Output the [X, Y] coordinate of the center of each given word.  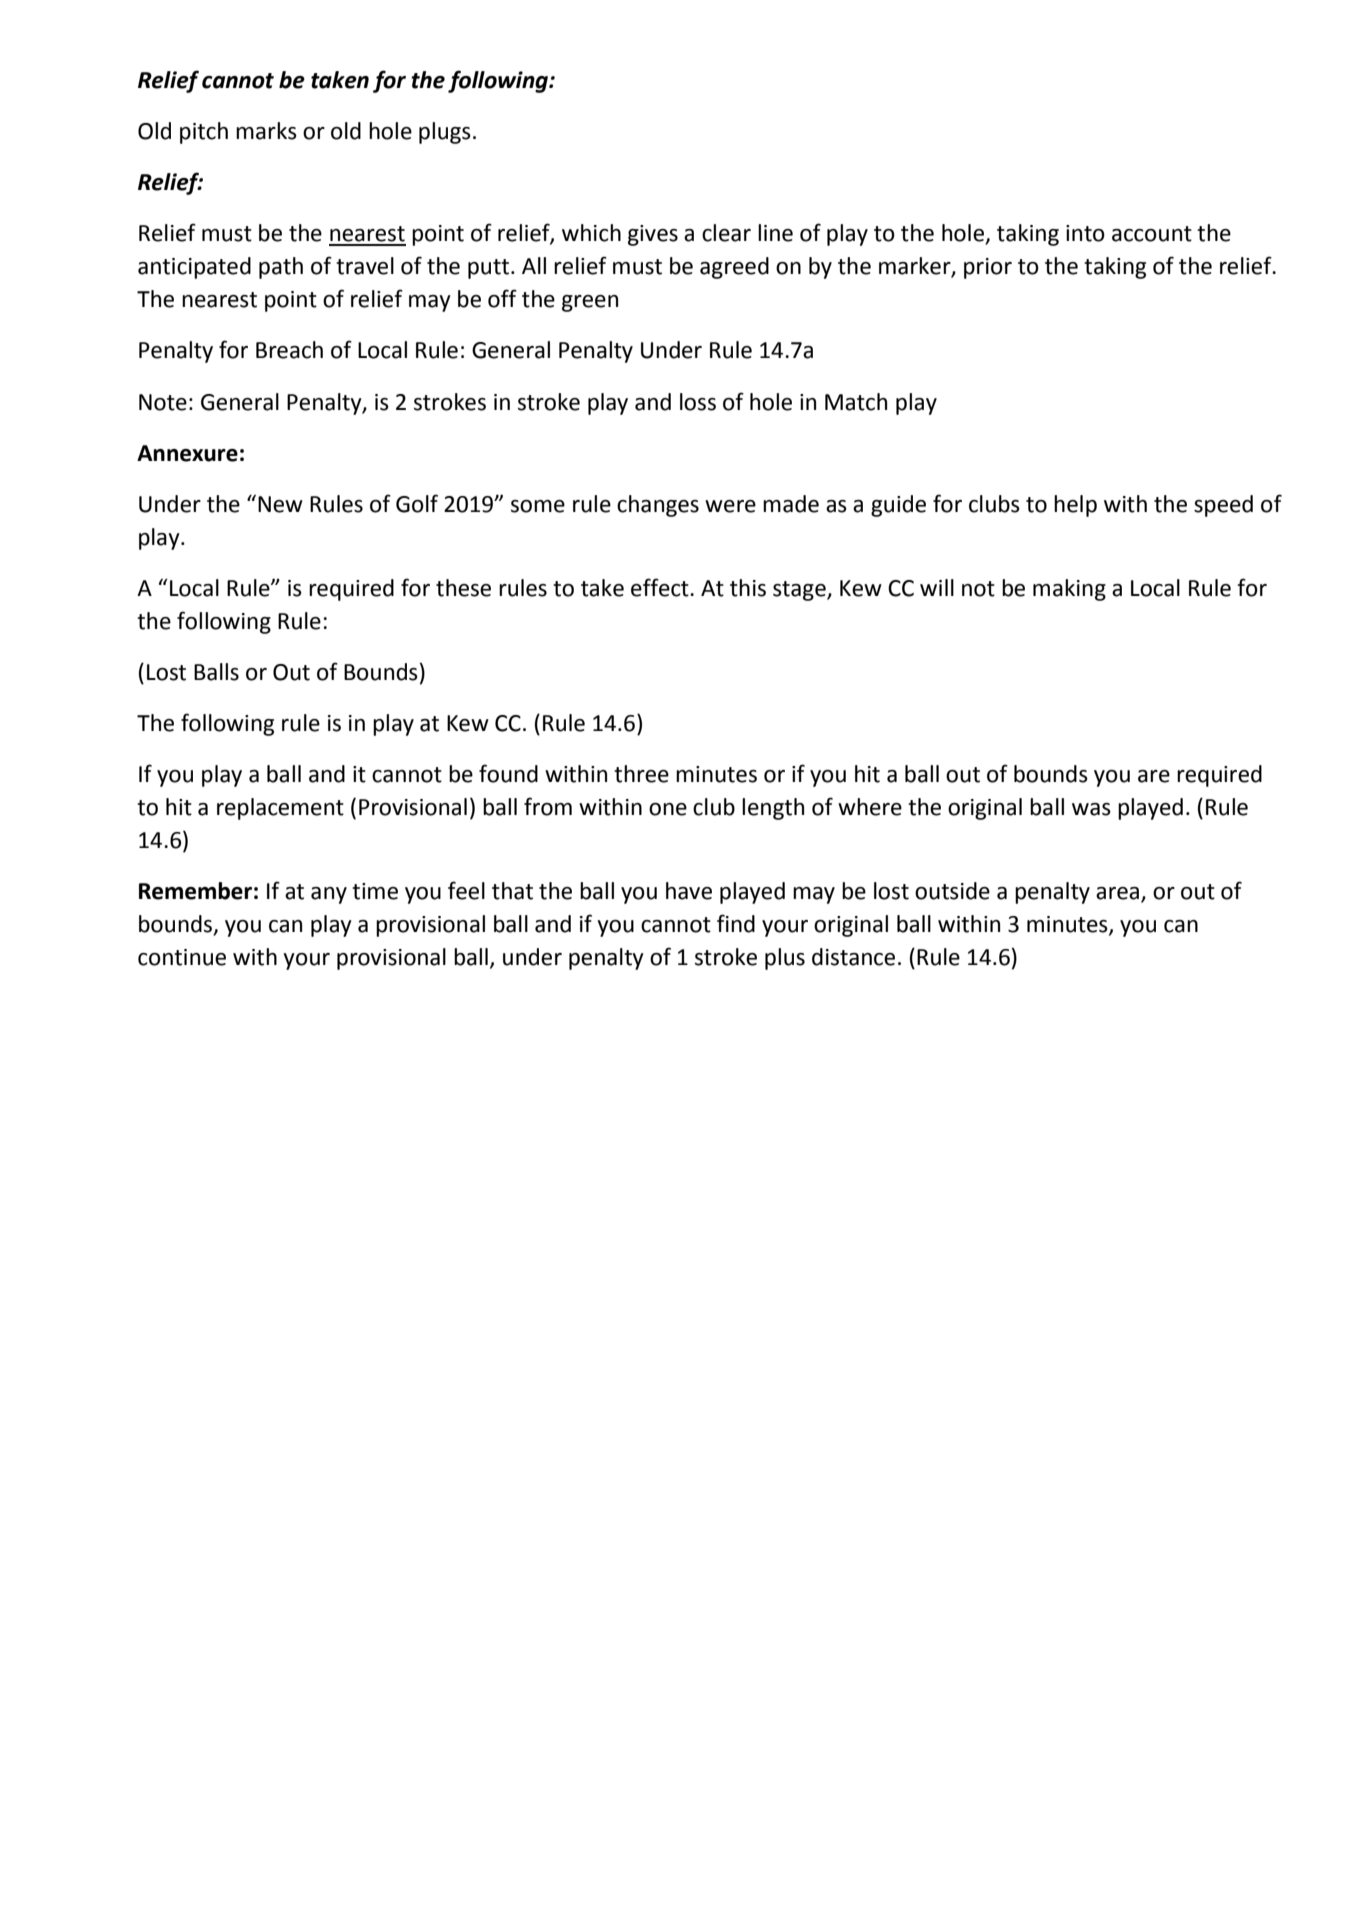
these [463, 588]
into [1085, 233]
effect [661, 587]
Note [163, 402]
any [329, 895]
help [1075, 506]
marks [266, 131]
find [736, 923]
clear [726, 233]
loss [698, 402]
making [1069, 590]
